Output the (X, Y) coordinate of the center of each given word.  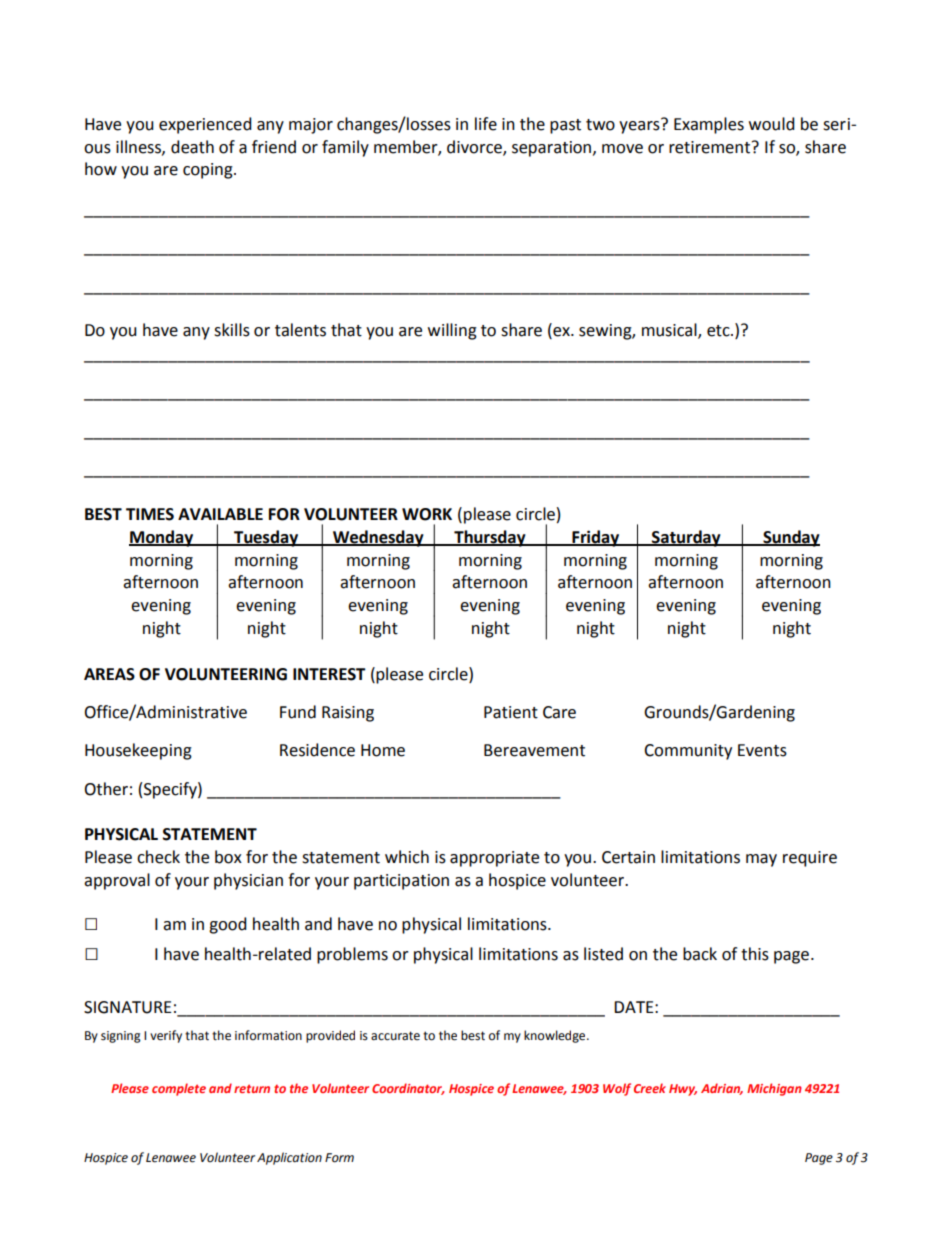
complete (179, 1089)
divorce (475, 147)
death (192, 147)
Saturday (686, 538)
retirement (711, 147)
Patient (511, 712)
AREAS (109, 674)
